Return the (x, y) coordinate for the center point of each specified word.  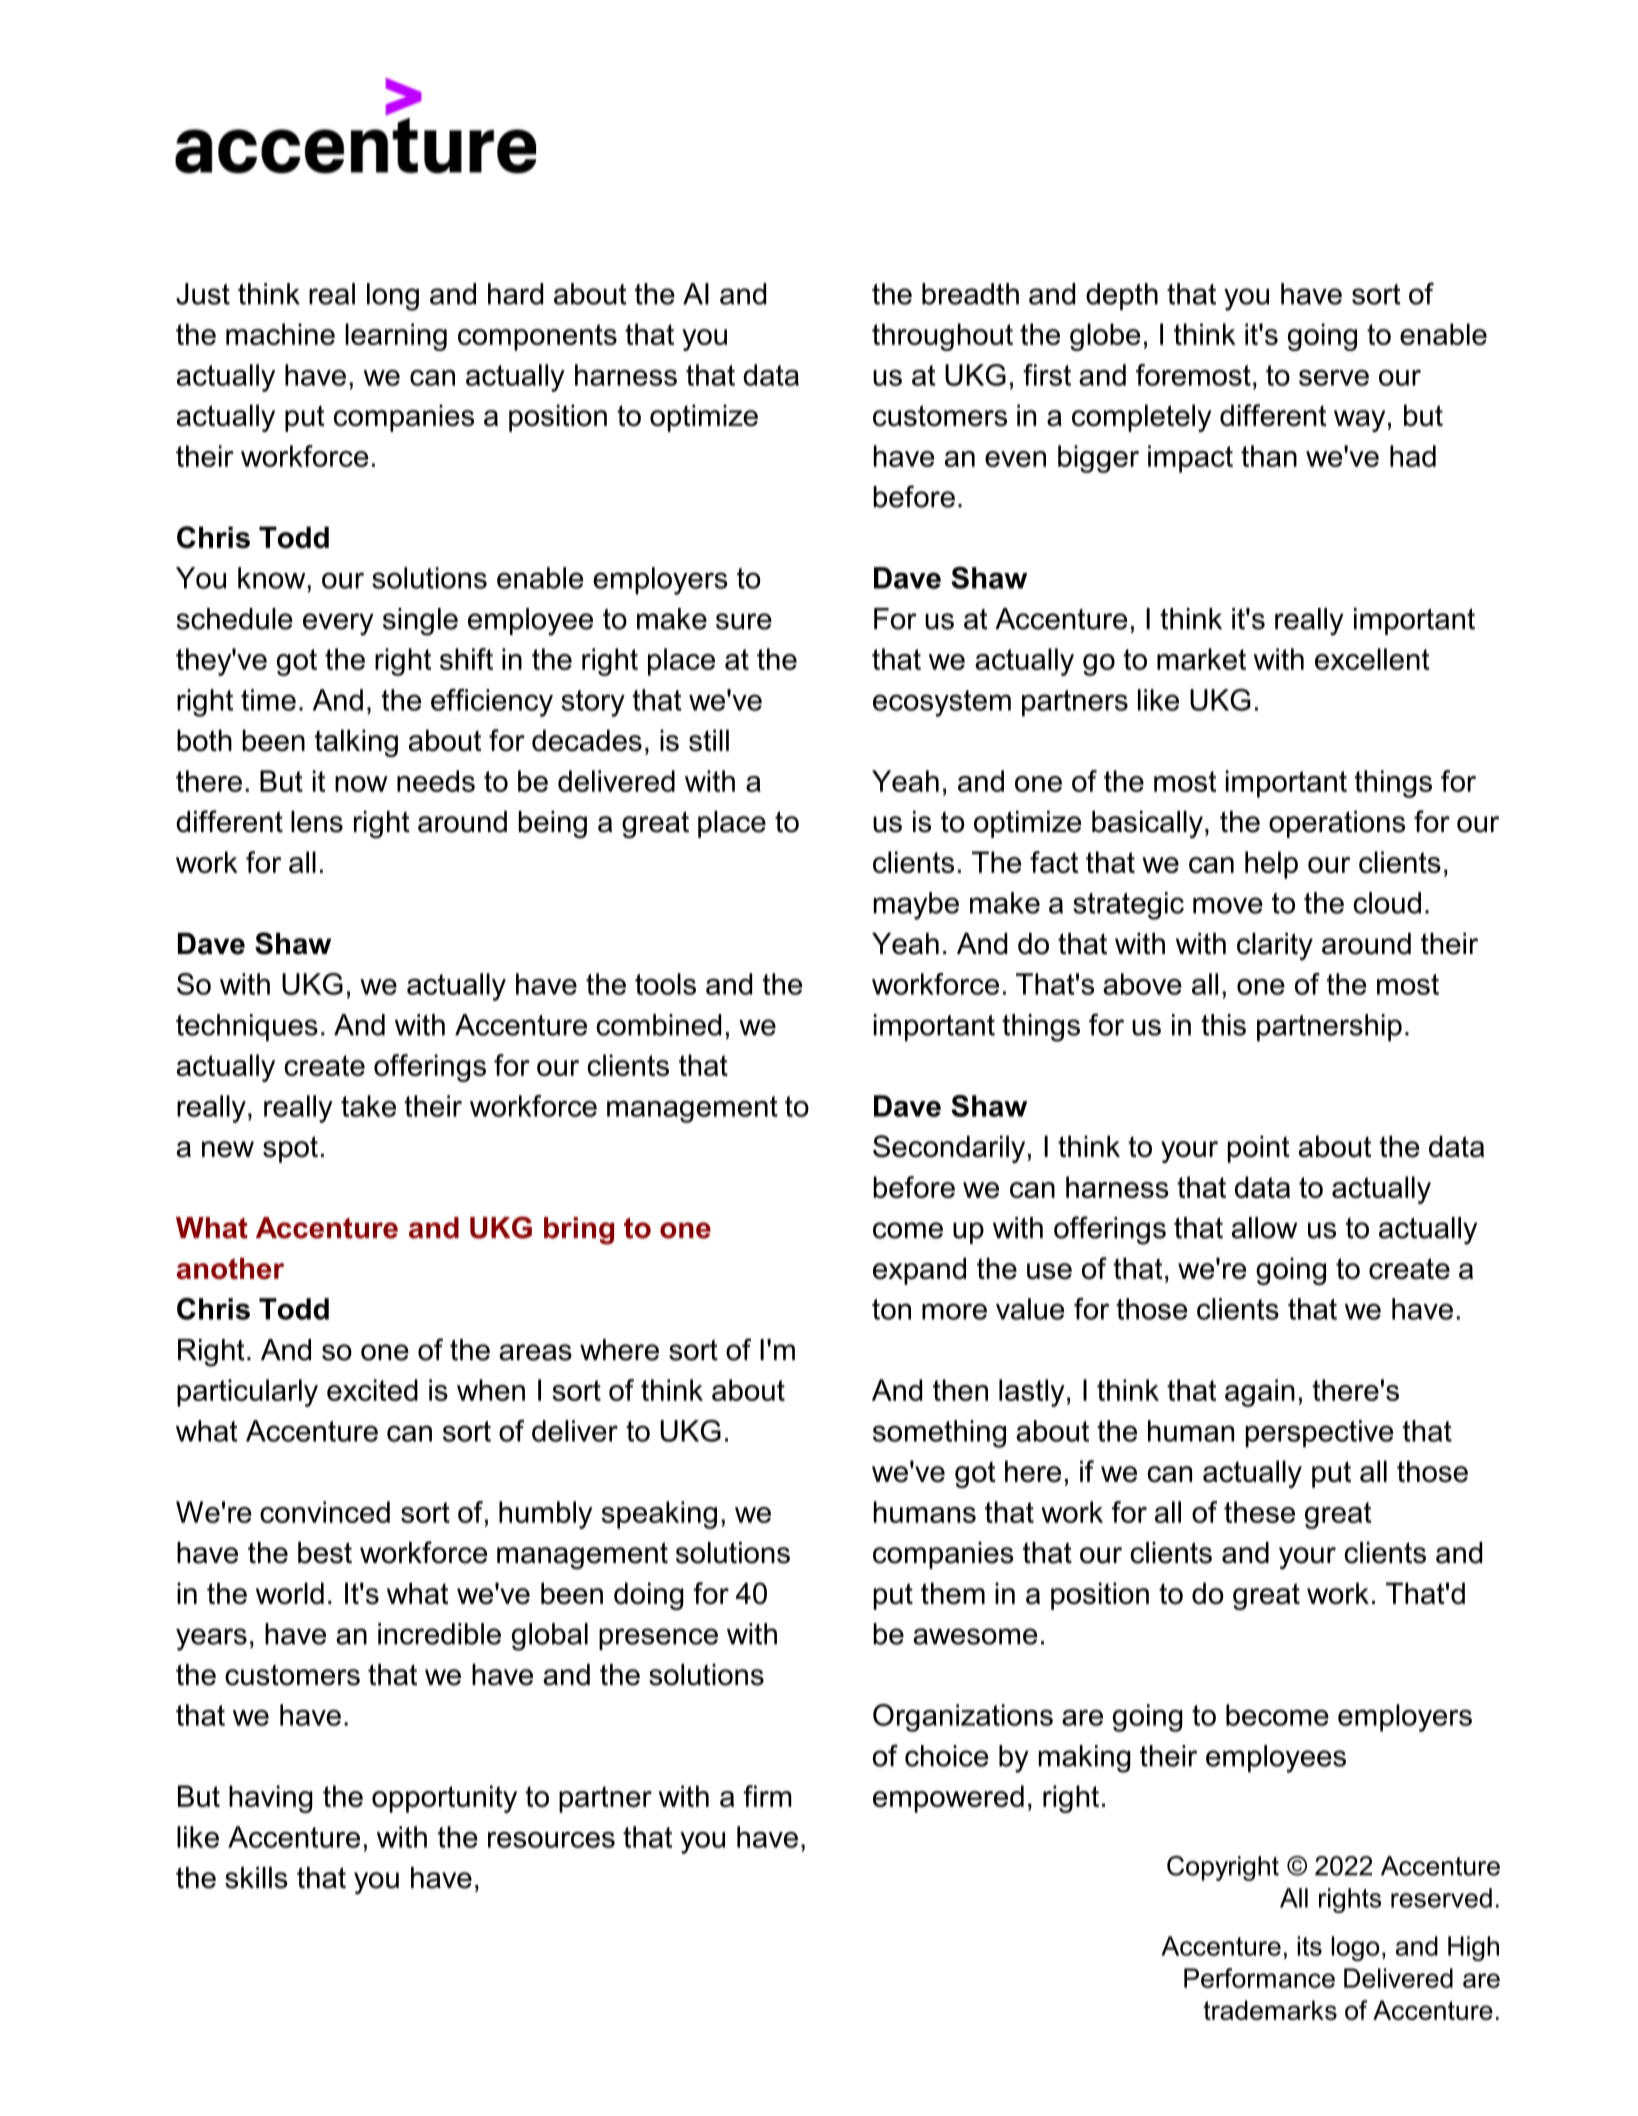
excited (372, 1390)
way (1359, 421)
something (939, 1434)
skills (256, 1878)
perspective (1319, 1434)
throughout (942, 337)
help (1271, 865)
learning (396, 337)
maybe (916, 906)
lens (317, 822)
